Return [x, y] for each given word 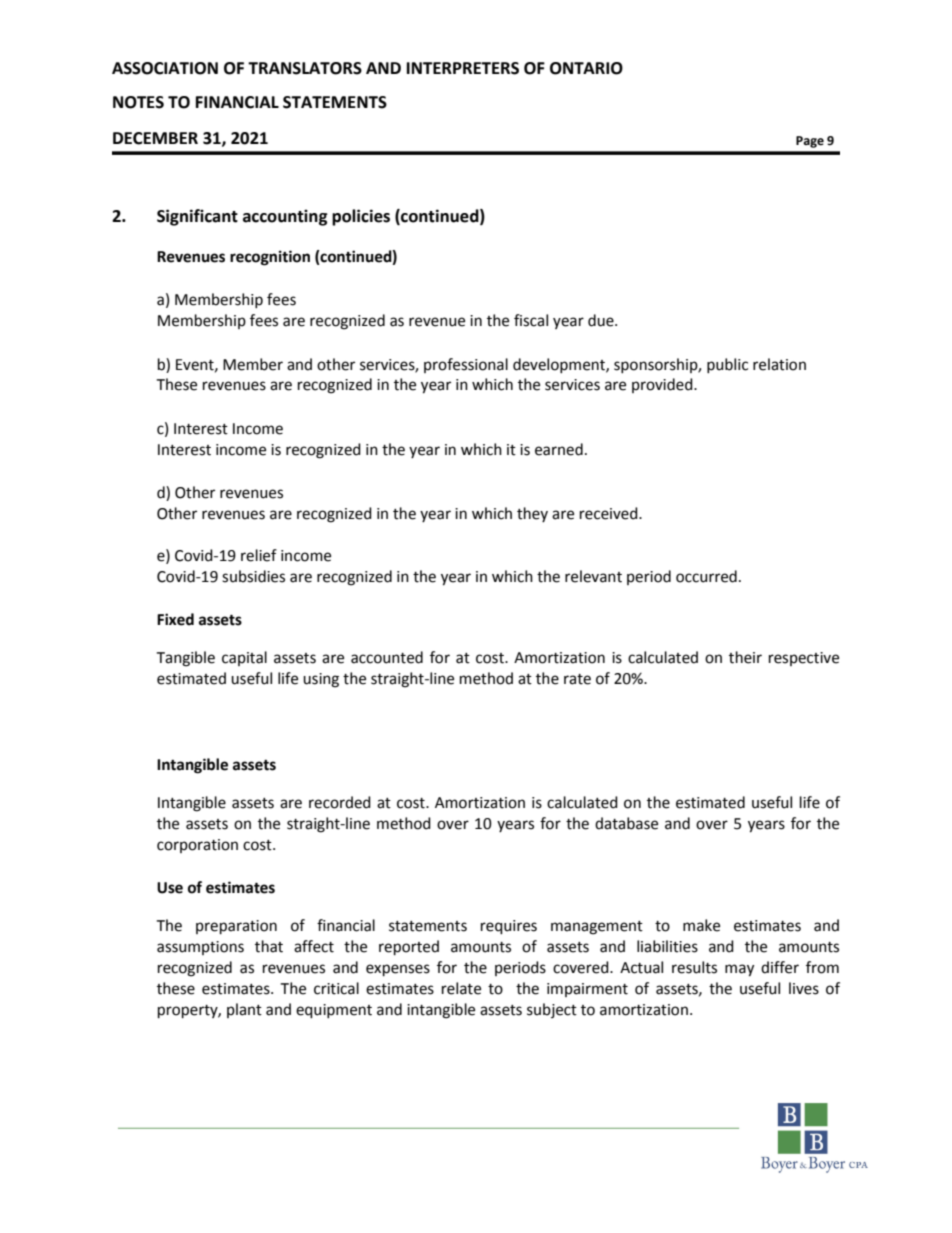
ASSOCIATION [165, 68]
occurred [706, 576]
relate [461, 988]
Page [810, 142]
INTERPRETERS [463, 68]
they [532, 514]
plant [244, 1010]
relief [259, 555]
